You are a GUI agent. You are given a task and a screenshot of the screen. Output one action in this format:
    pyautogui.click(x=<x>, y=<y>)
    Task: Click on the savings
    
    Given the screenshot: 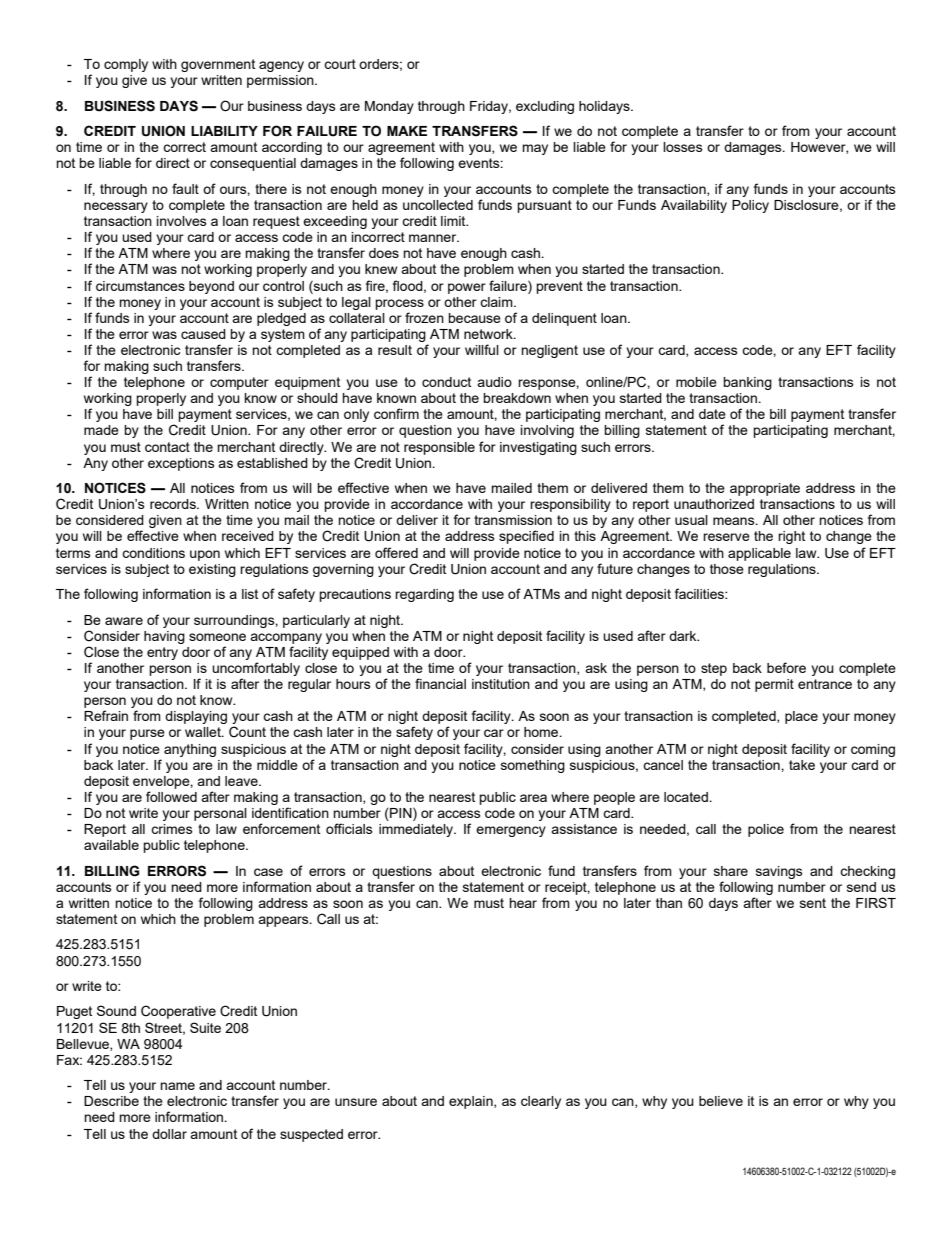 What is the action you would take?
    pyautogui.click(x=779, y=872)
